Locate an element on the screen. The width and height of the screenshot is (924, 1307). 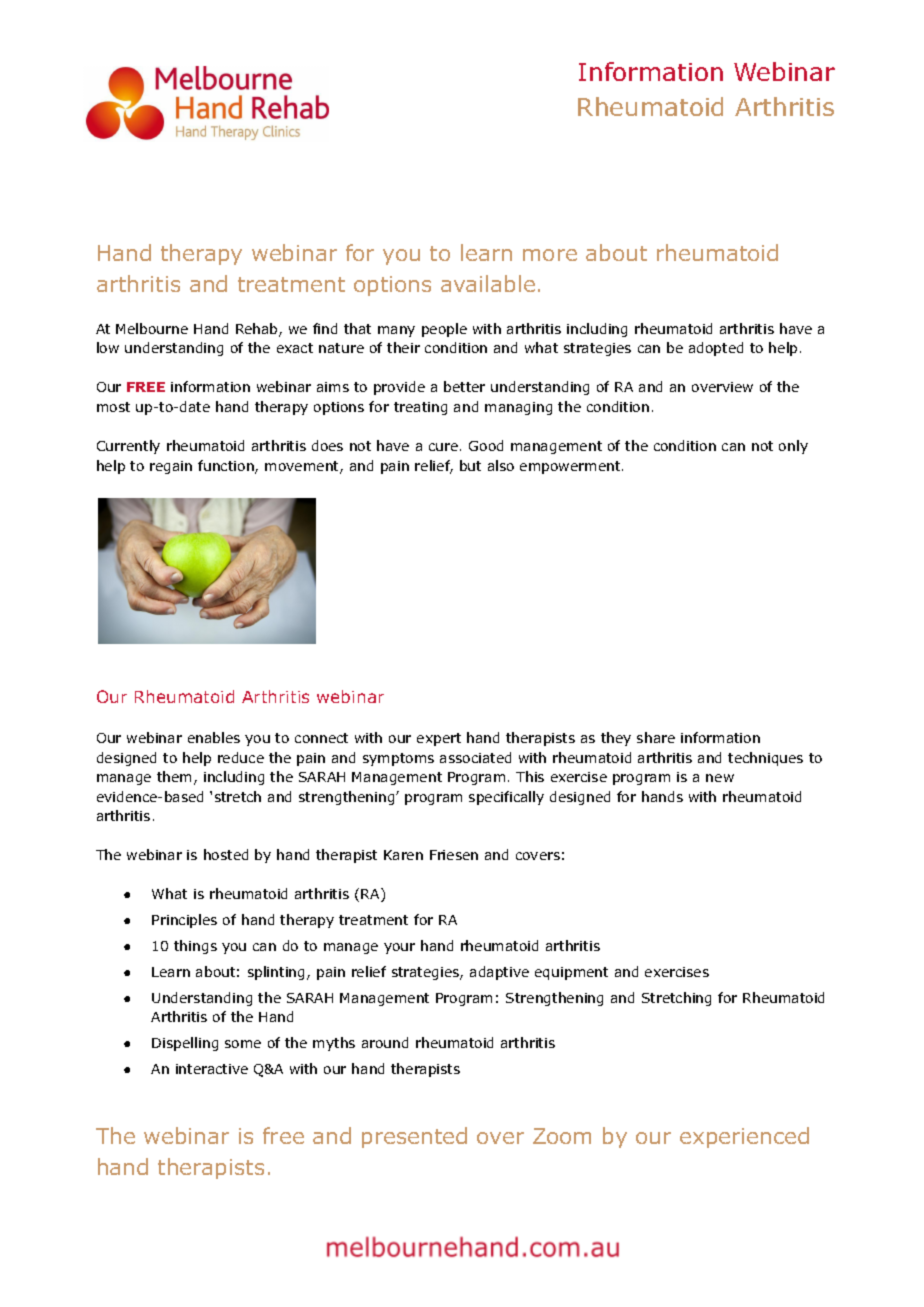
adopted is located at coordinates (716, 349).
